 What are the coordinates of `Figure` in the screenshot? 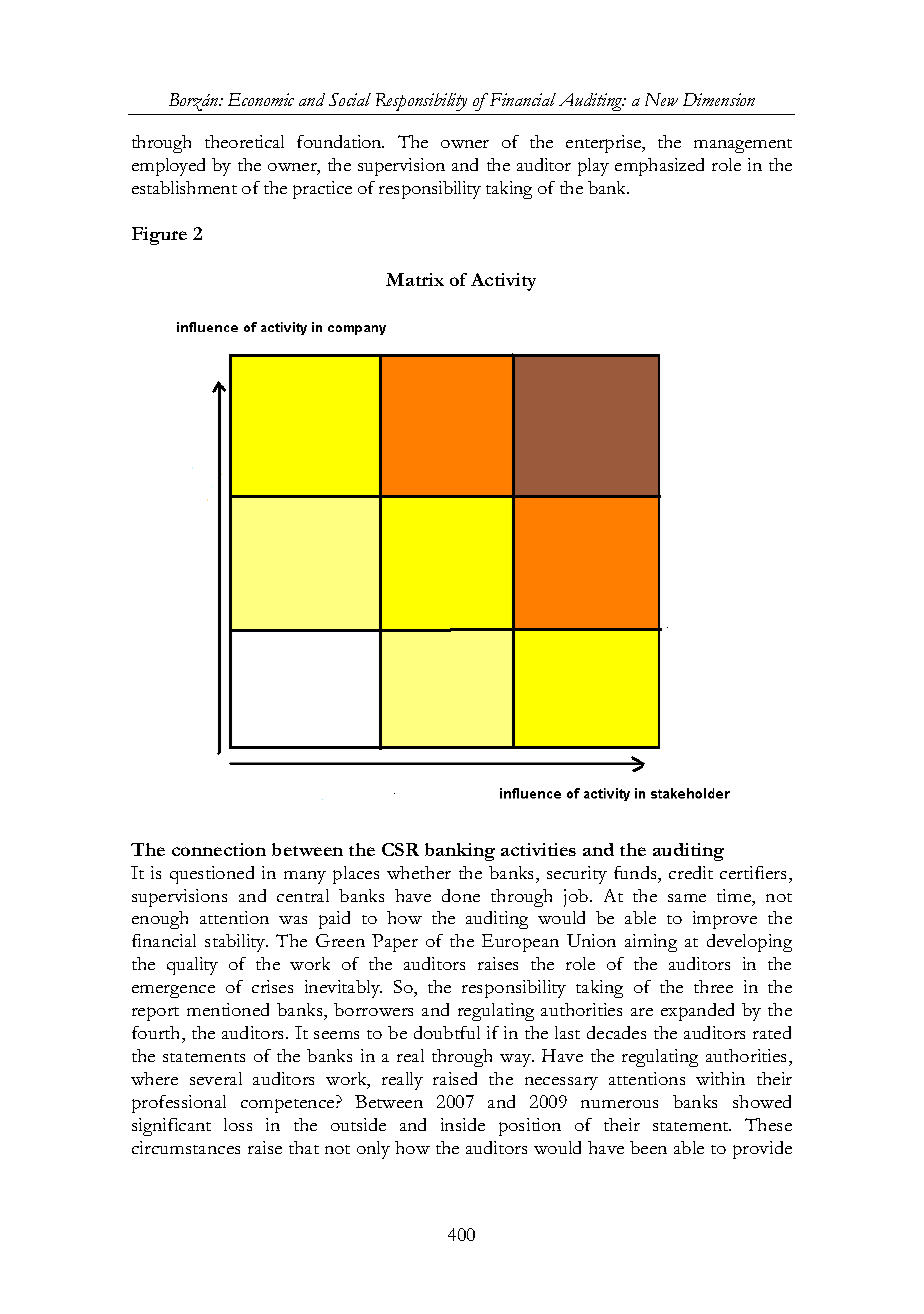 It's located at (159, 236).
